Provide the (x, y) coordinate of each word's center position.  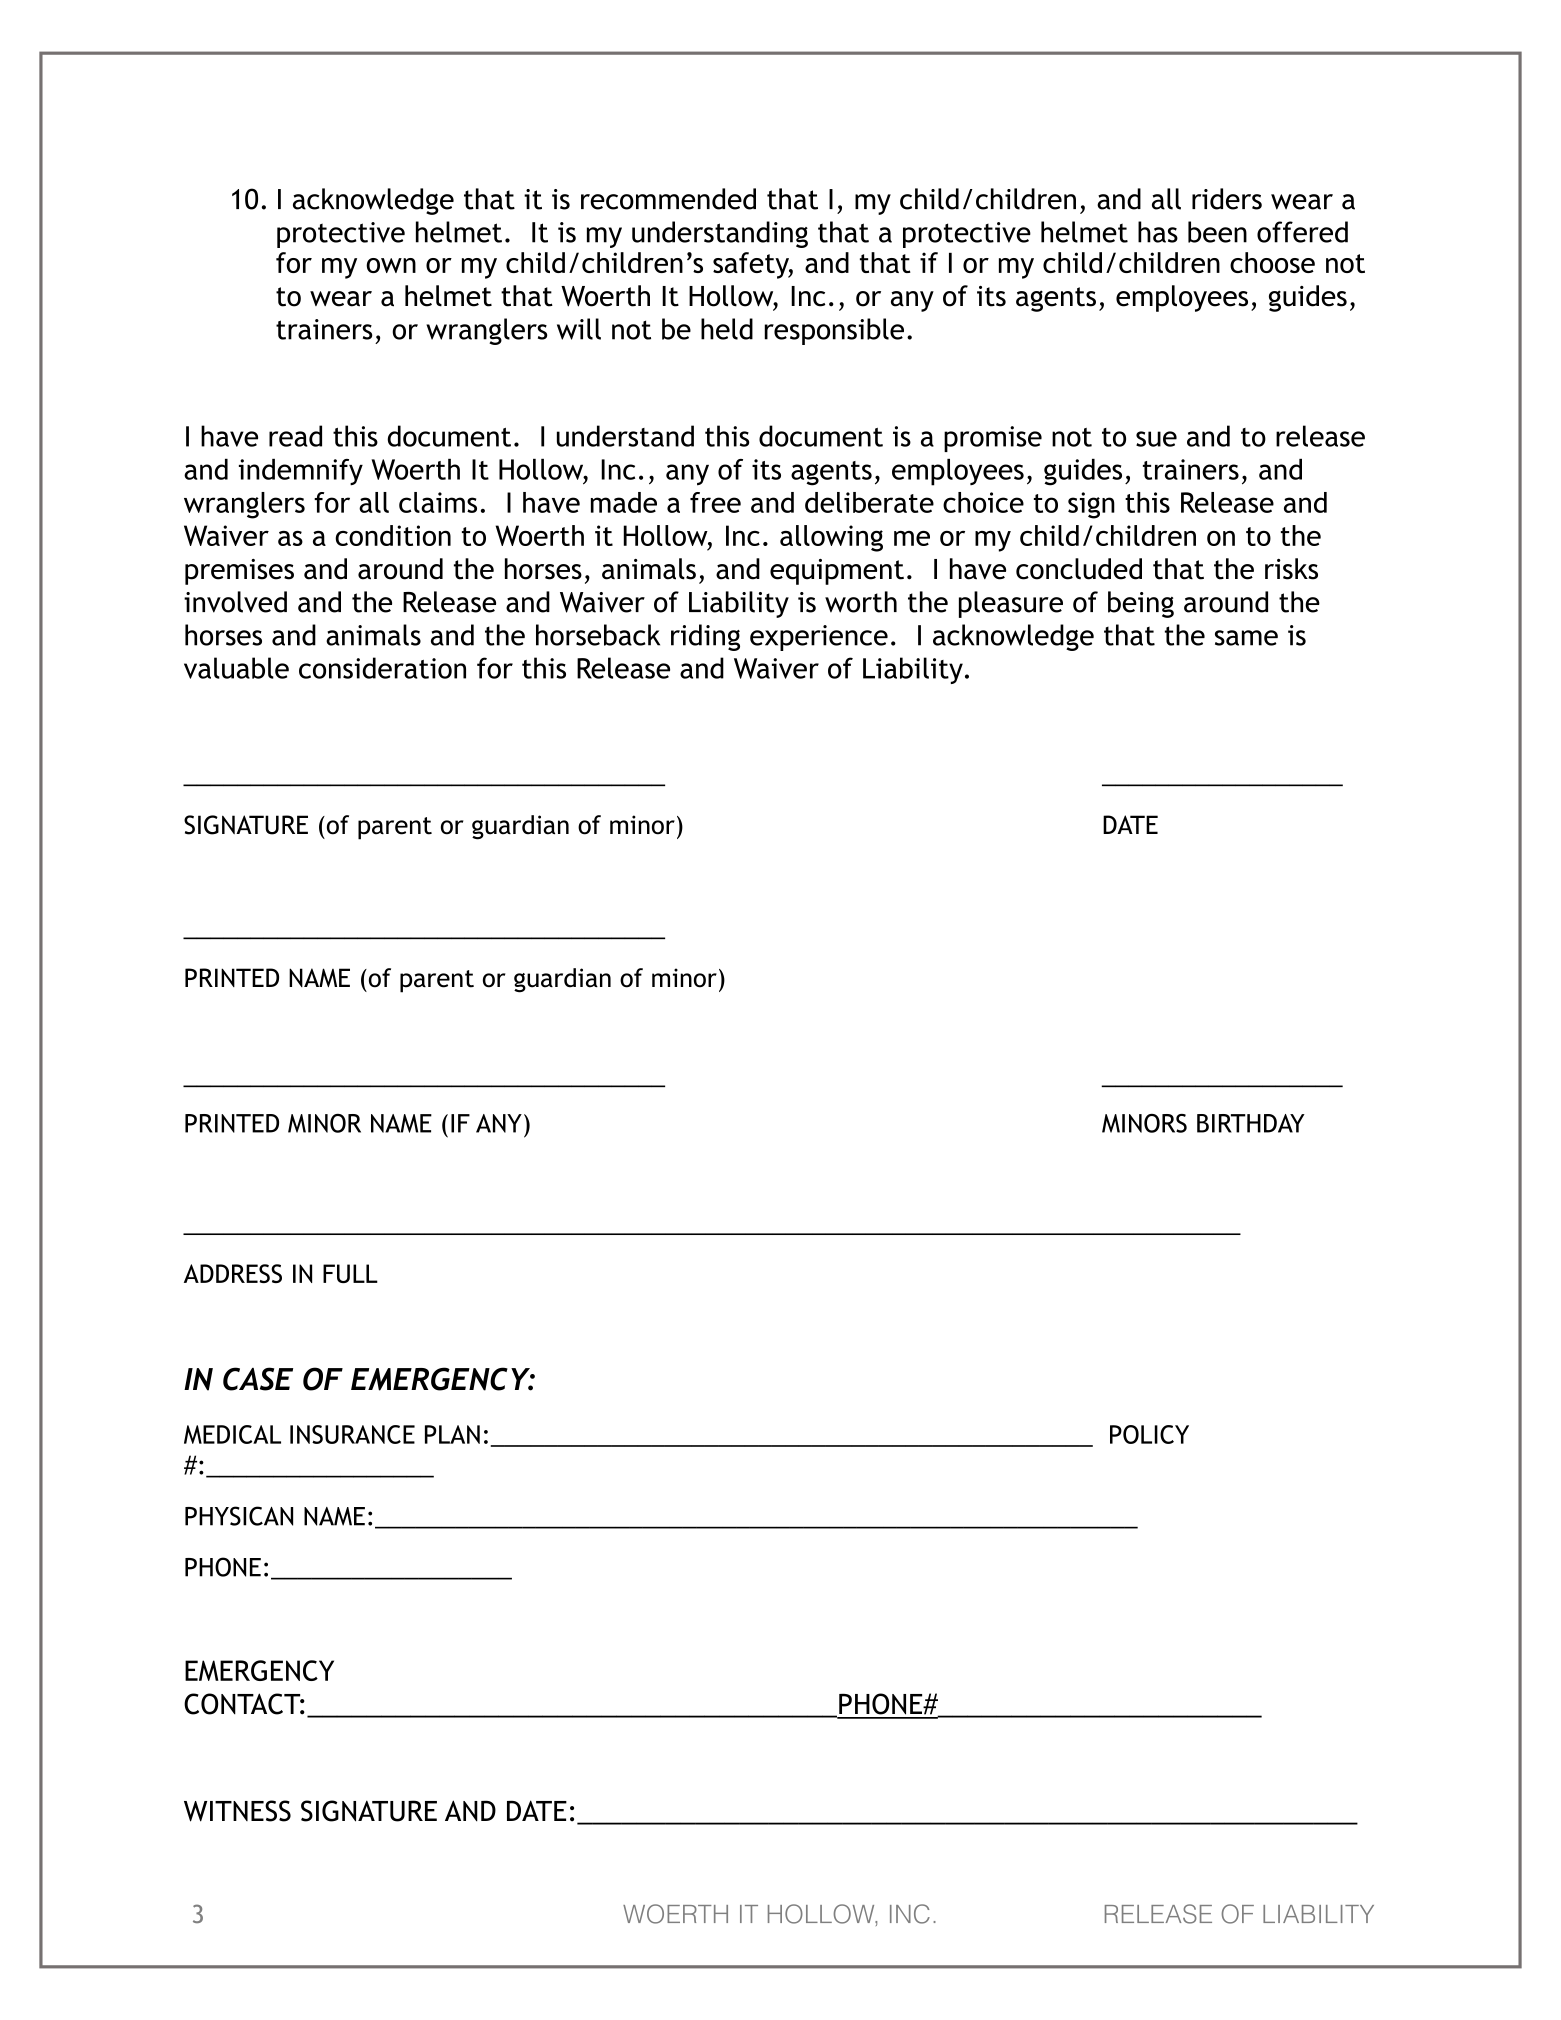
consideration (382, 668)
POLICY (1149, 1434)
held (727, 329)
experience (819, 638)
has (1158, 232)
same (1246, 638)
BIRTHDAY (1251, 1123)
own (391, 265)
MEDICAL (232, 1434)
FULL (350, 1273)
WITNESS (237, 1811)
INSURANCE (352, 1434)
